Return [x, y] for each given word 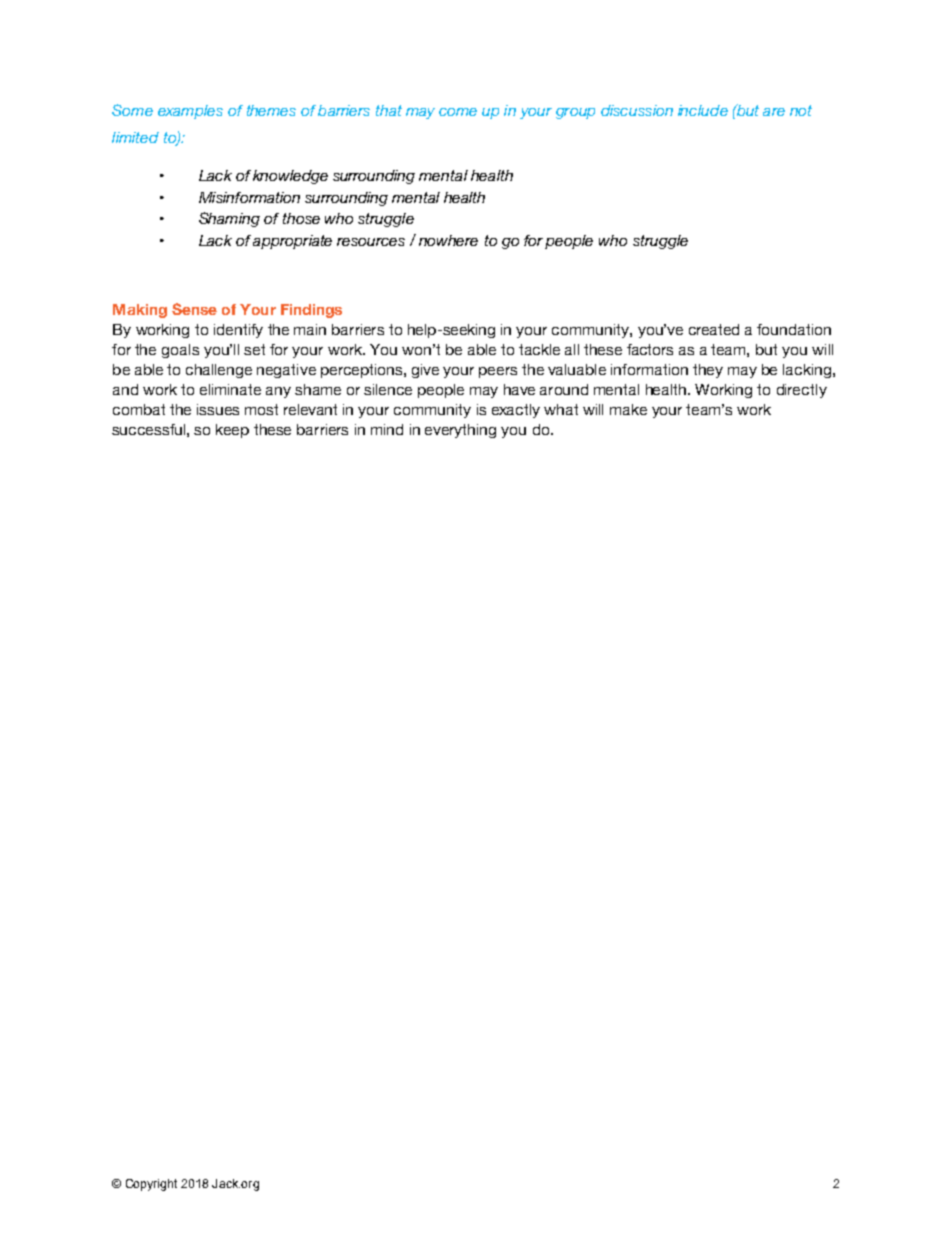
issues [218, 409]
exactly [516, 411]
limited [135, 137]
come [458, 112]
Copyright [151, 1185]
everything [460, 431]
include [703, 110]
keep [232, 431]
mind [387, 429]
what [561, 409]
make [628, 409]
